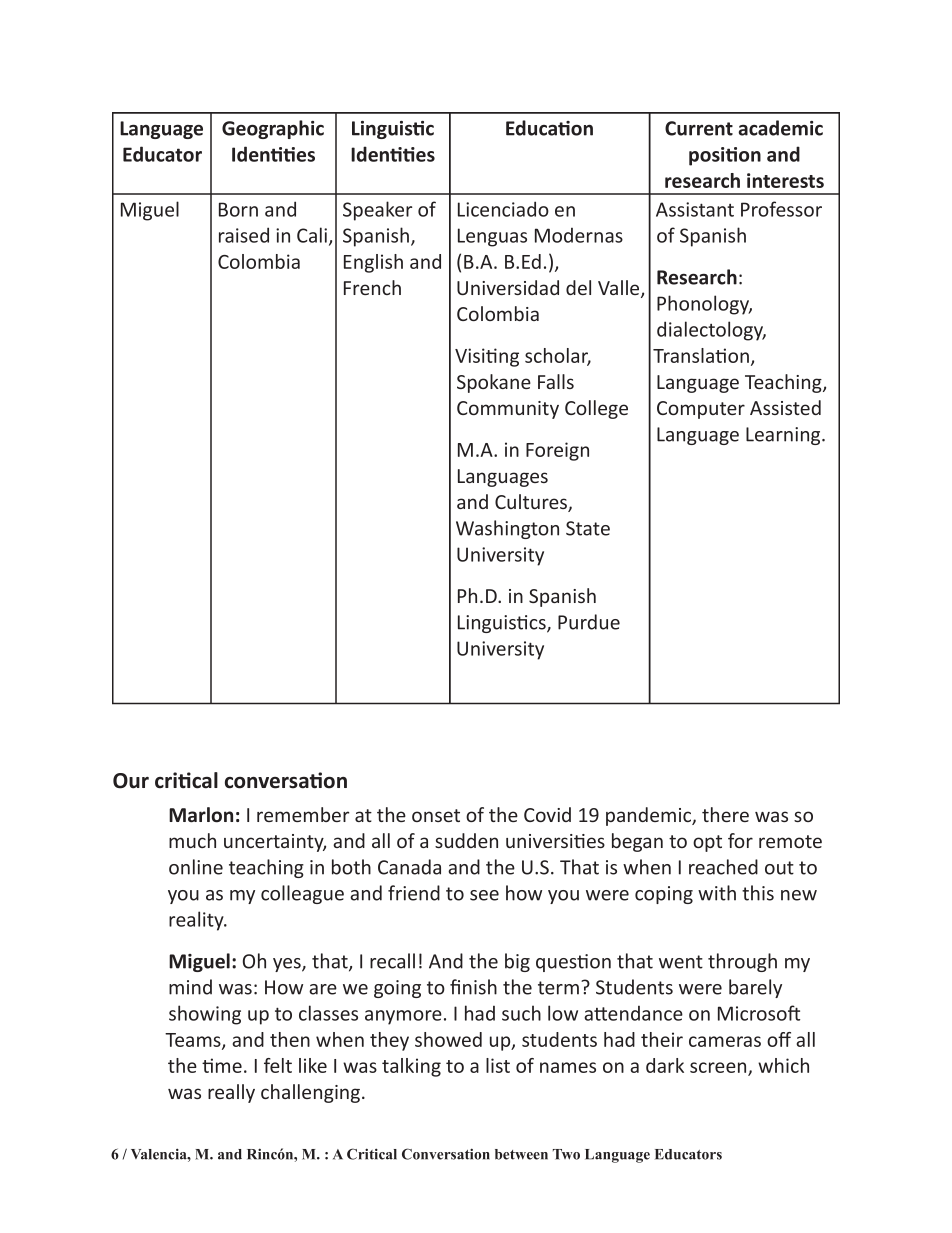  What do you see at coordinates (507, 529) in the image?
I see `Washington` at bounding box center [507, 529].
